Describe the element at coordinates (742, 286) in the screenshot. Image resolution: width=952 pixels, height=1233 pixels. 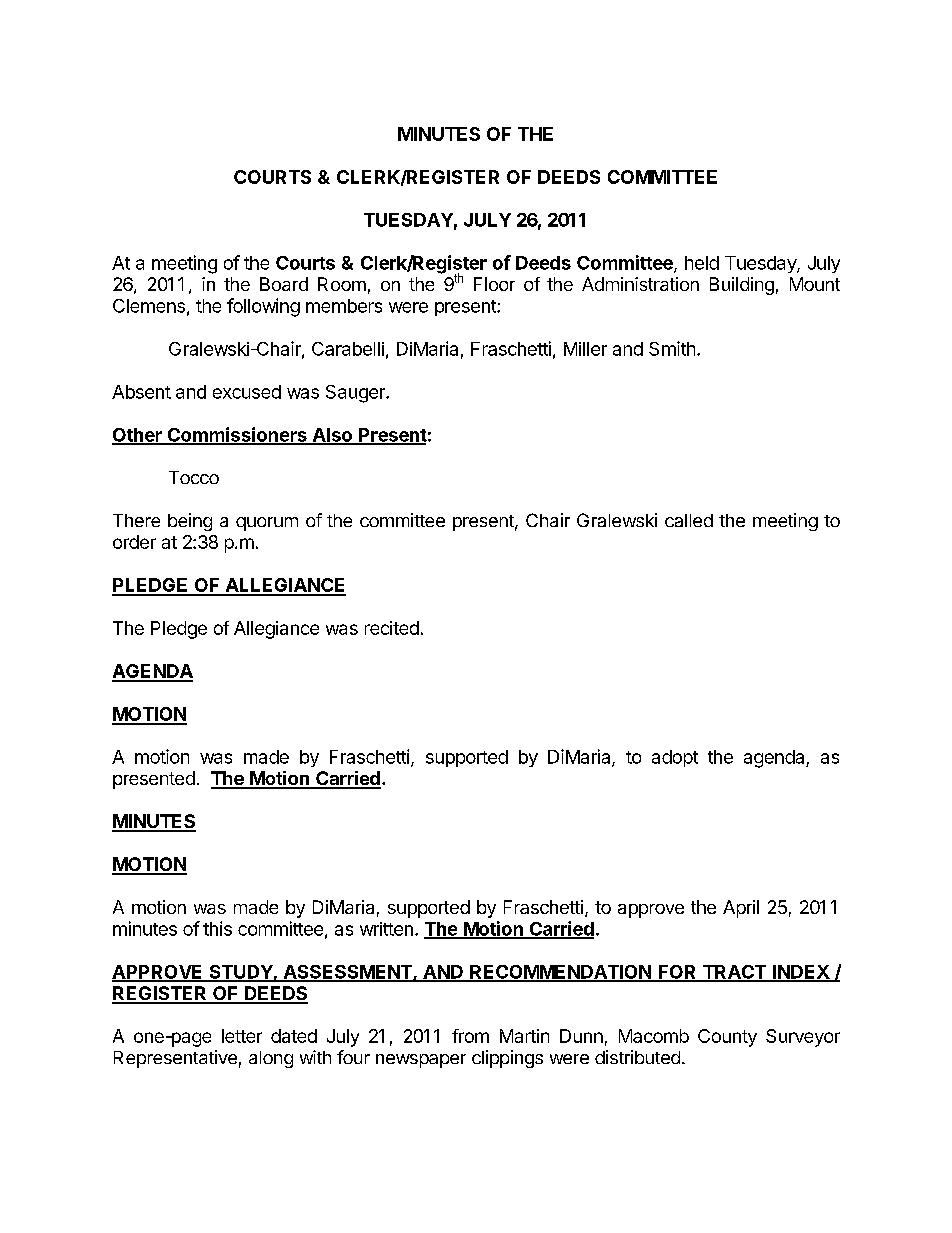
I see `Building` at that location.
